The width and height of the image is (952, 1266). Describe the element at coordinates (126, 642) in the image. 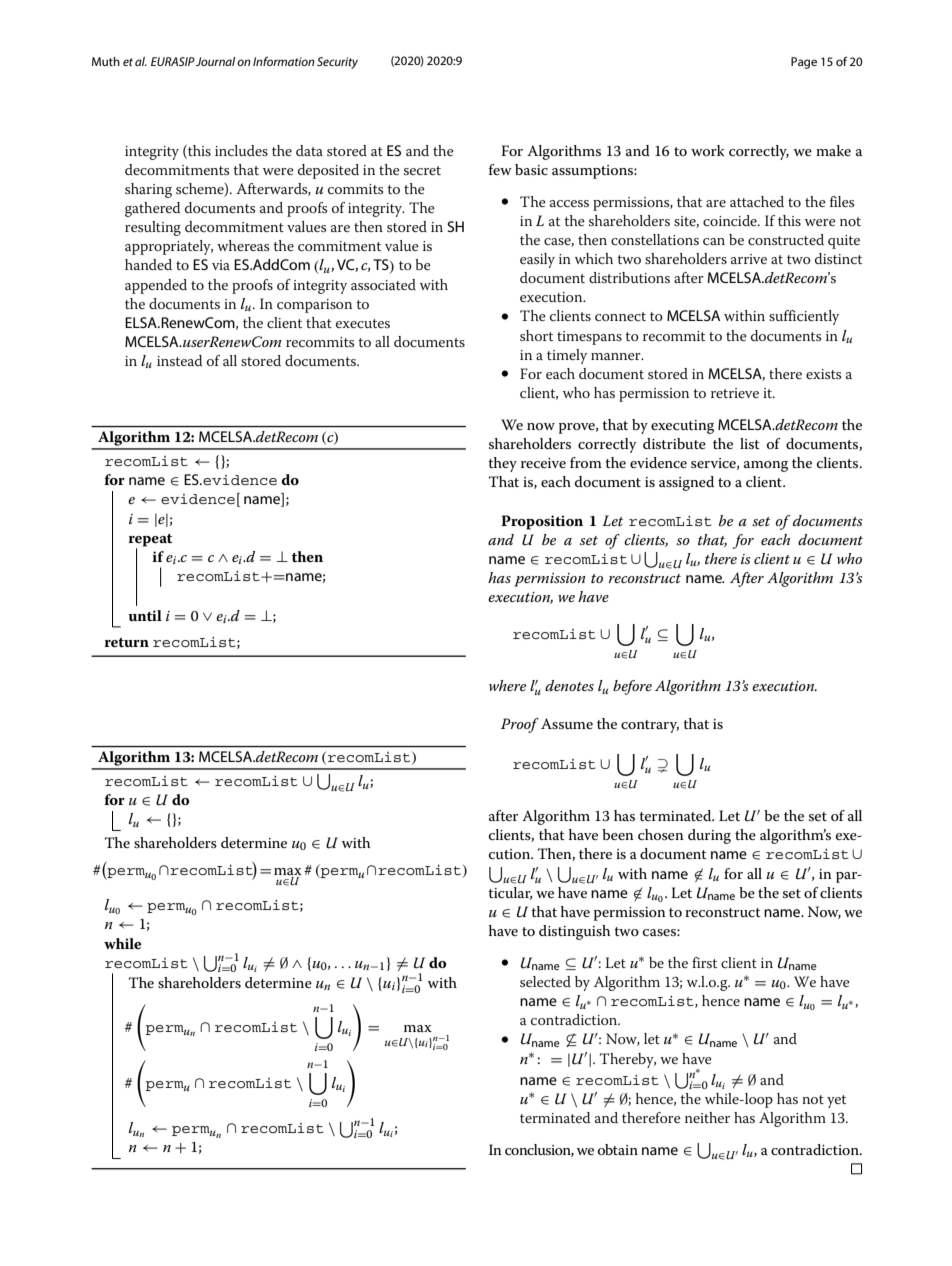

I see `return` at that location.
